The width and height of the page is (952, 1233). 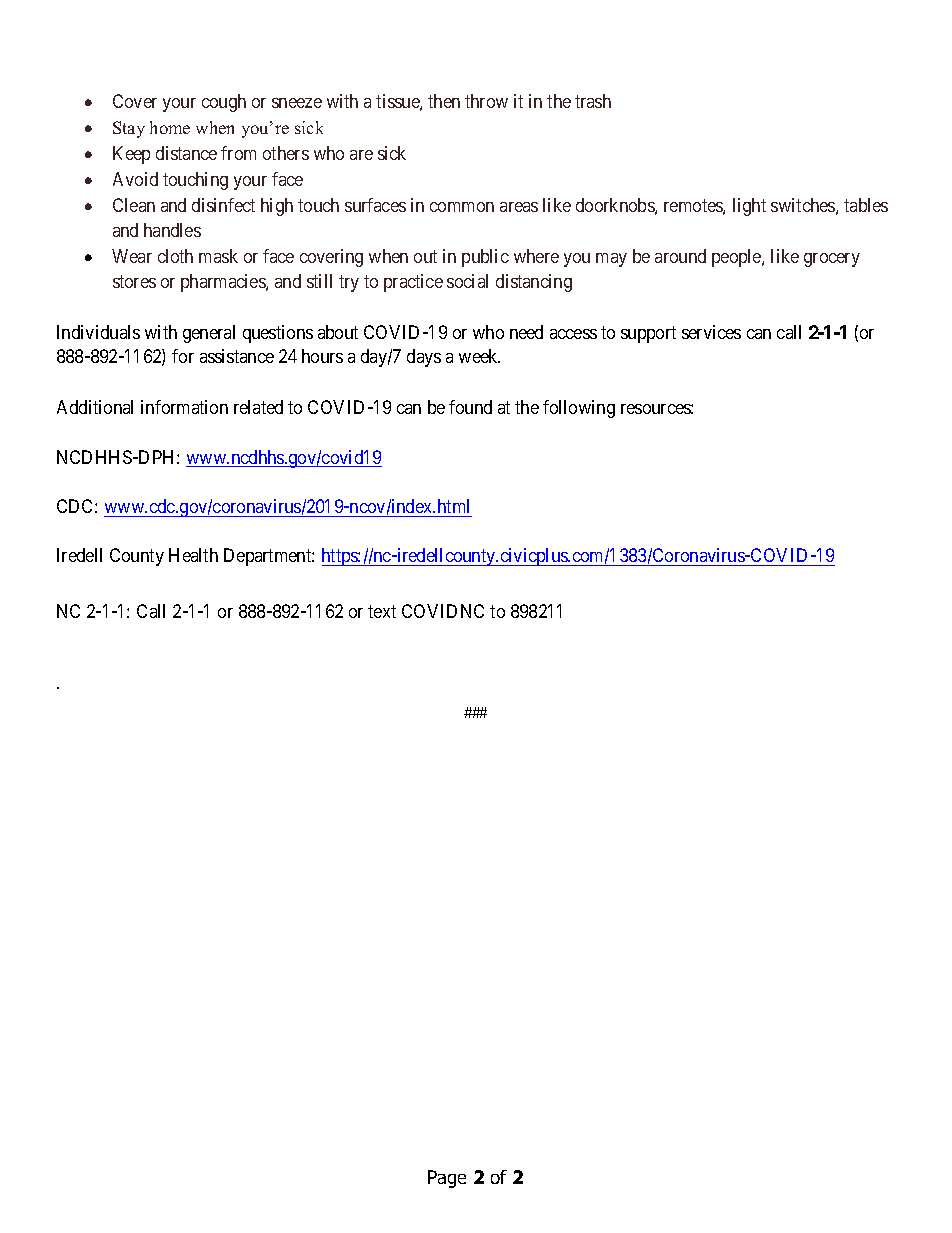 I want to click on Additional, so click(x=95, y=407).
